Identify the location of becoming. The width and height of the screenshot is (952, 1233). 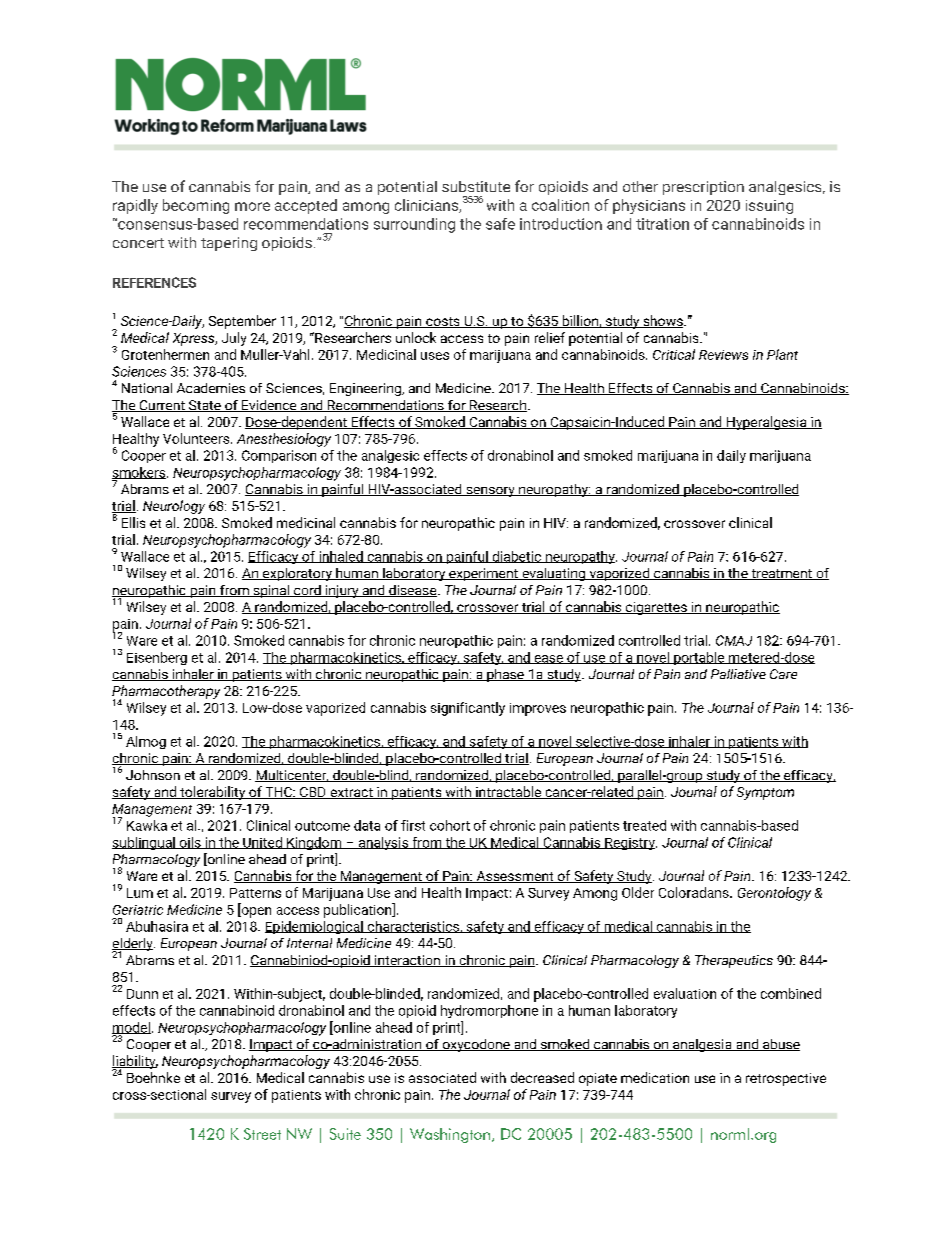
(196, 206).
